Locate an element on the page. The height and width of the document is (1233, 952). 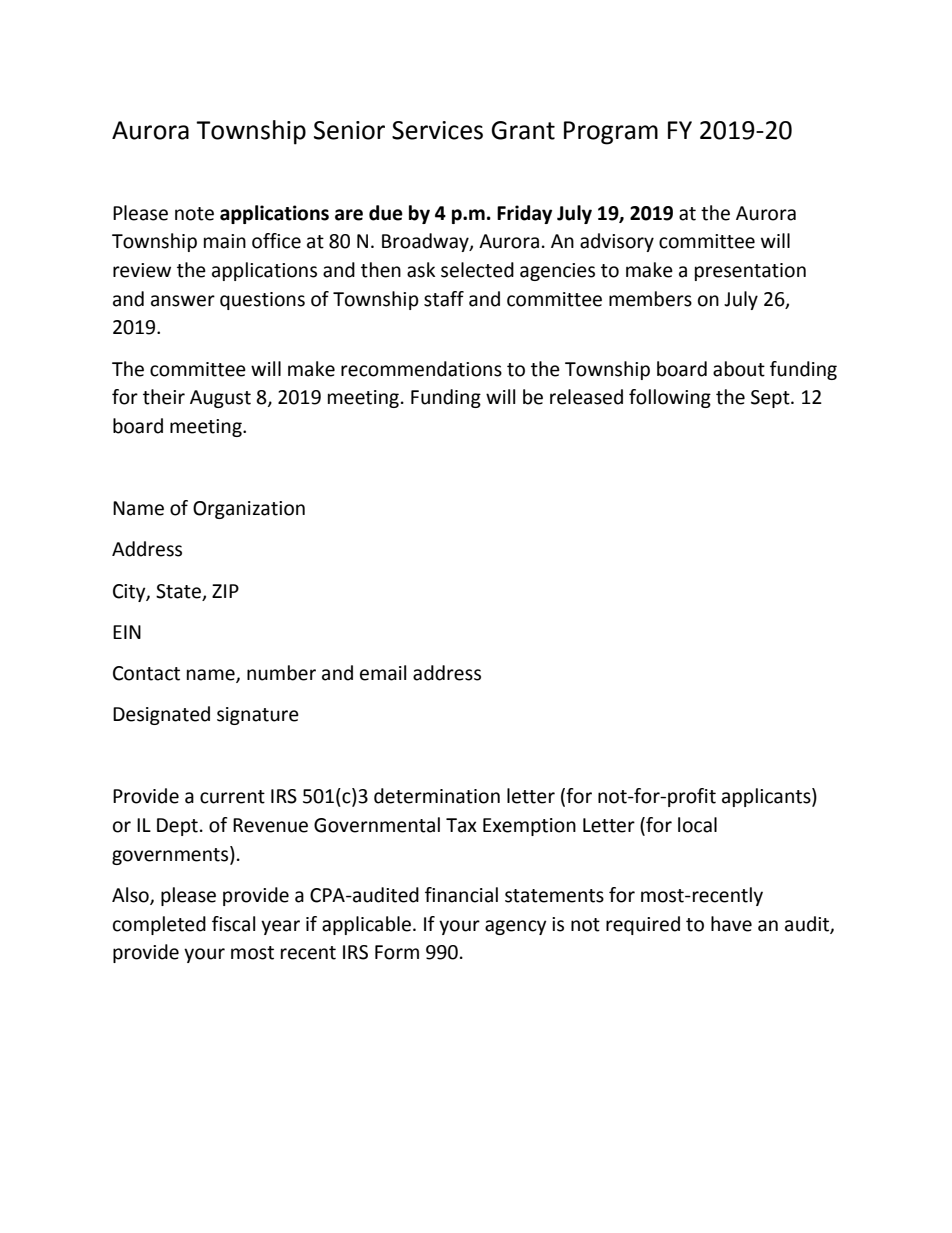
note is located at coordinates (194, 214).
